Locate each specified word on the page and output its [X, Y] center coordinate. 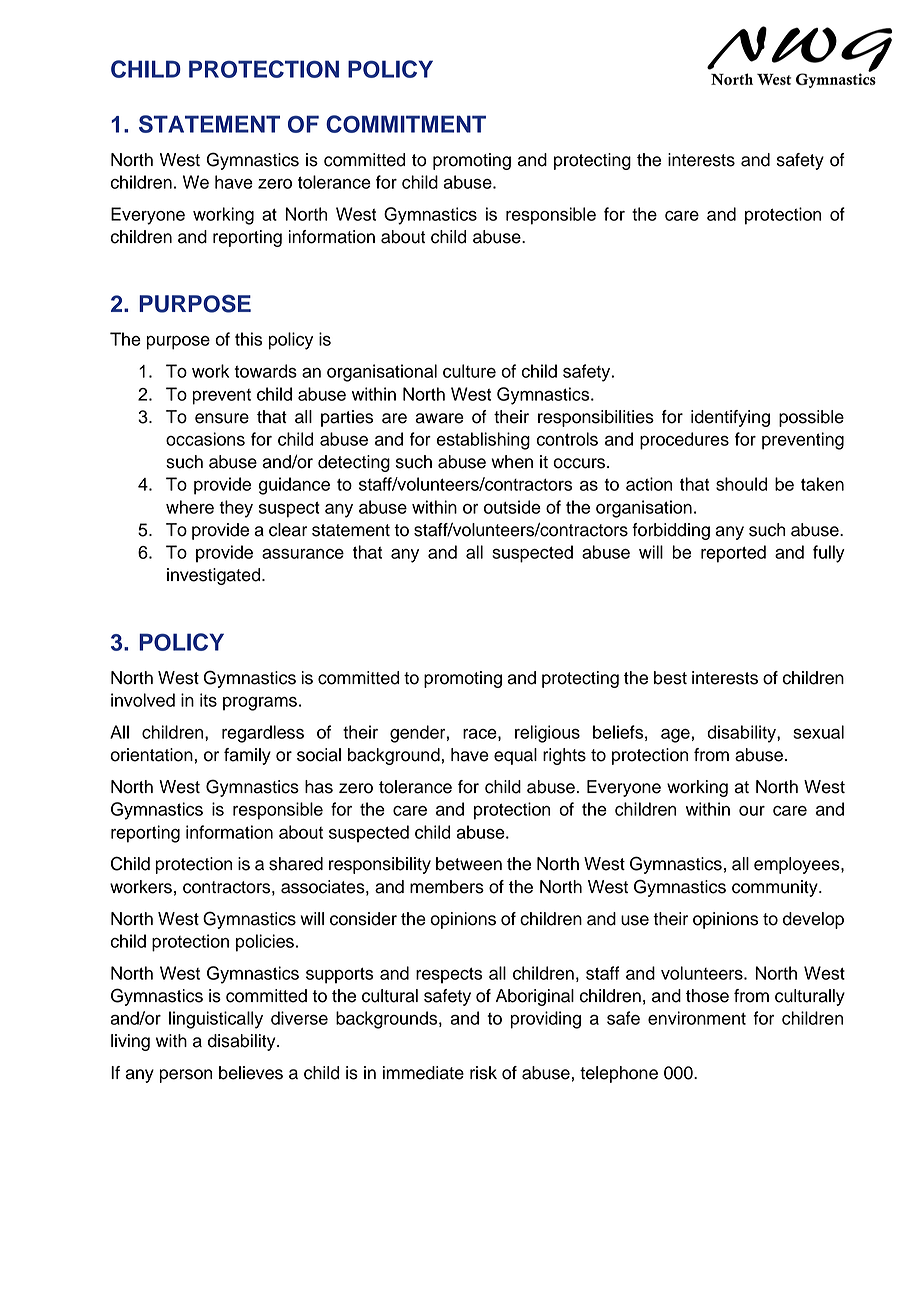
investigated [215, 576]
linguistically [216, 1020]
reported [733, 554]
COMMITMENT [406, 124]
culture [469, 371]
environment [697, 1018]
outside [512, 507]
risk [483, 1073]
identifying [730, 418]
